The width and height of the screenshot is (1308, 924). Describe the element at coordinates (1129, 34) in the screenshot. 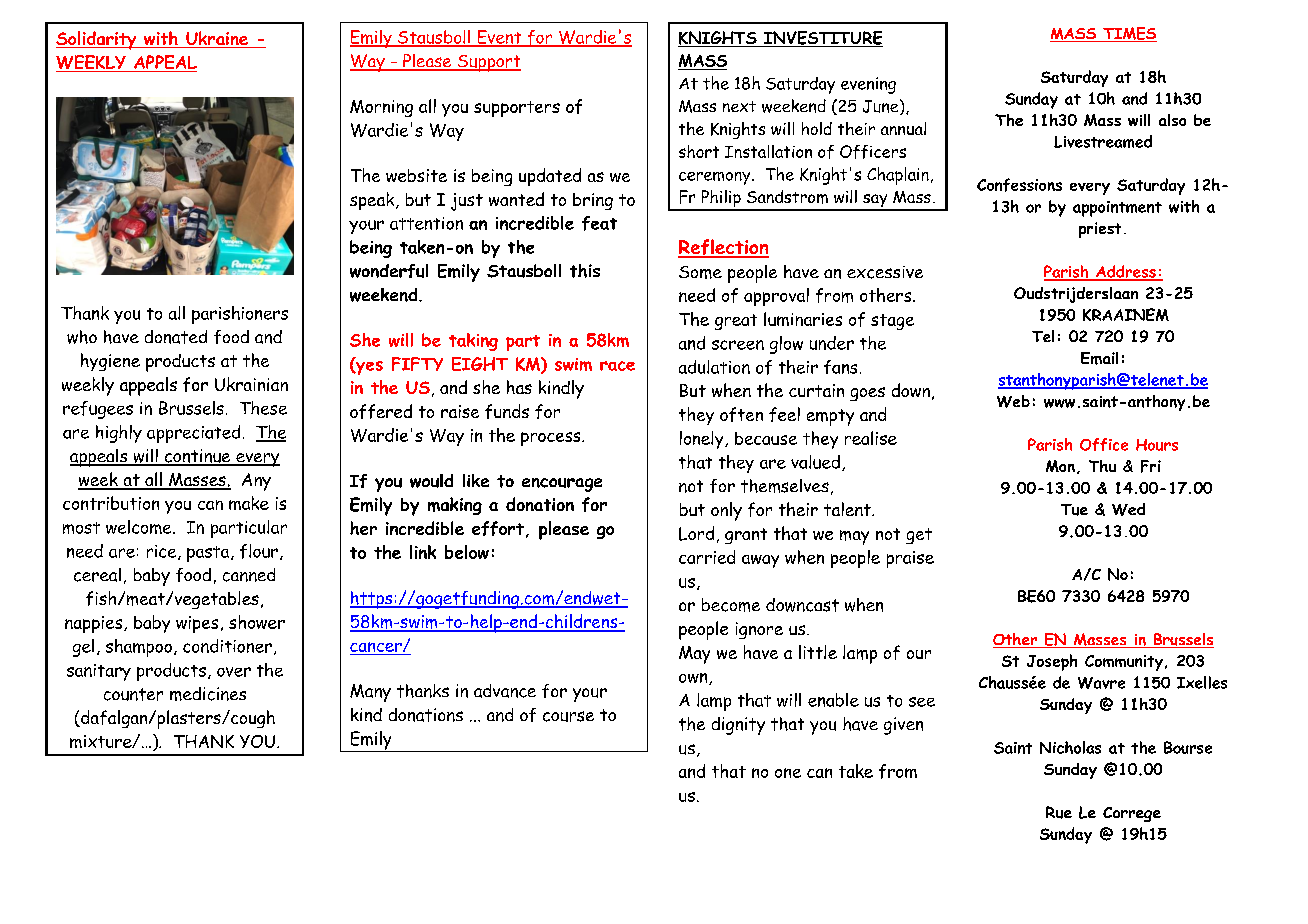

I see `TIMES` at that location.
